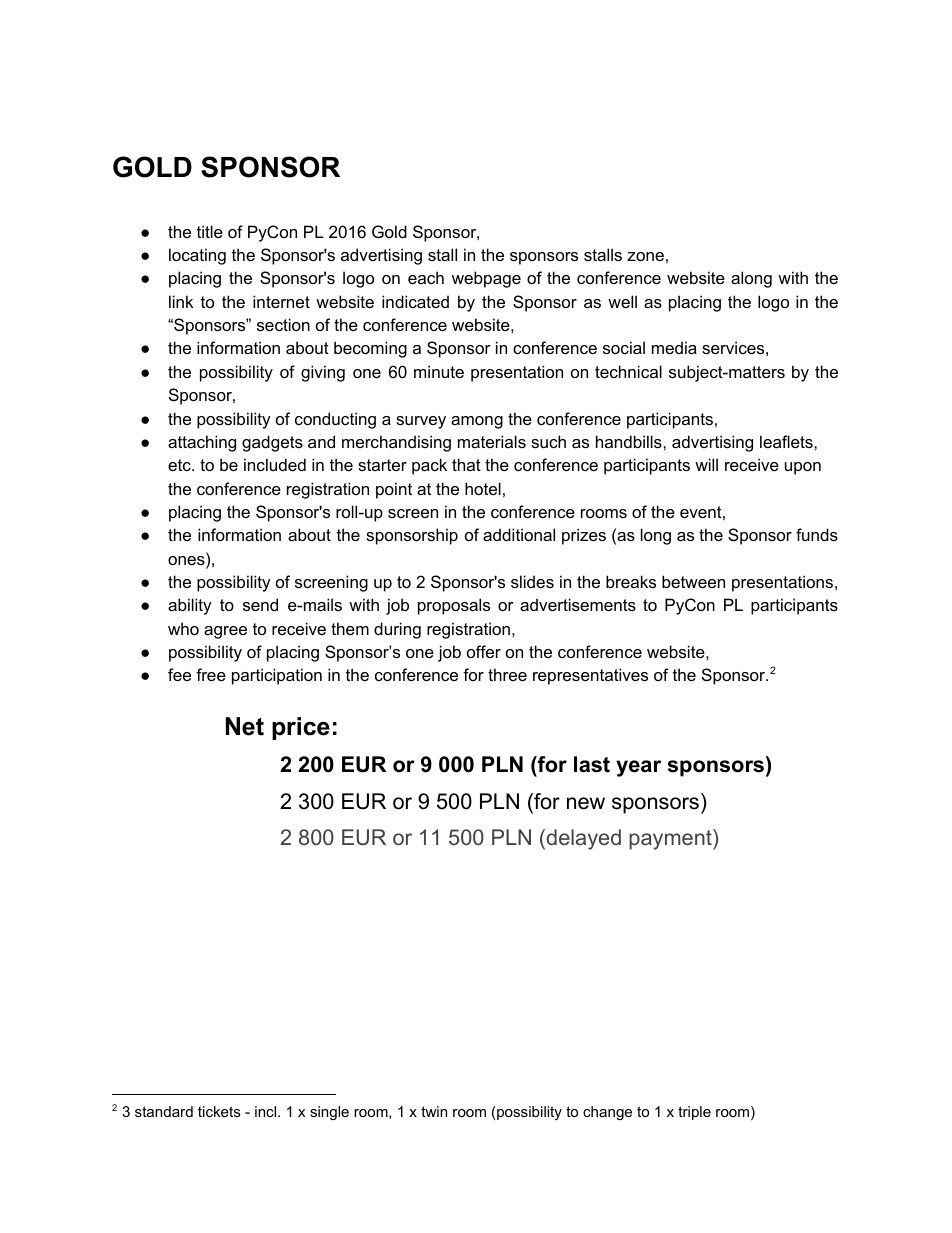 The image size is (952, 1233). What do you see at coordinates (507, 674) in the document?
I see `three` at bounding box center [507, 674].
